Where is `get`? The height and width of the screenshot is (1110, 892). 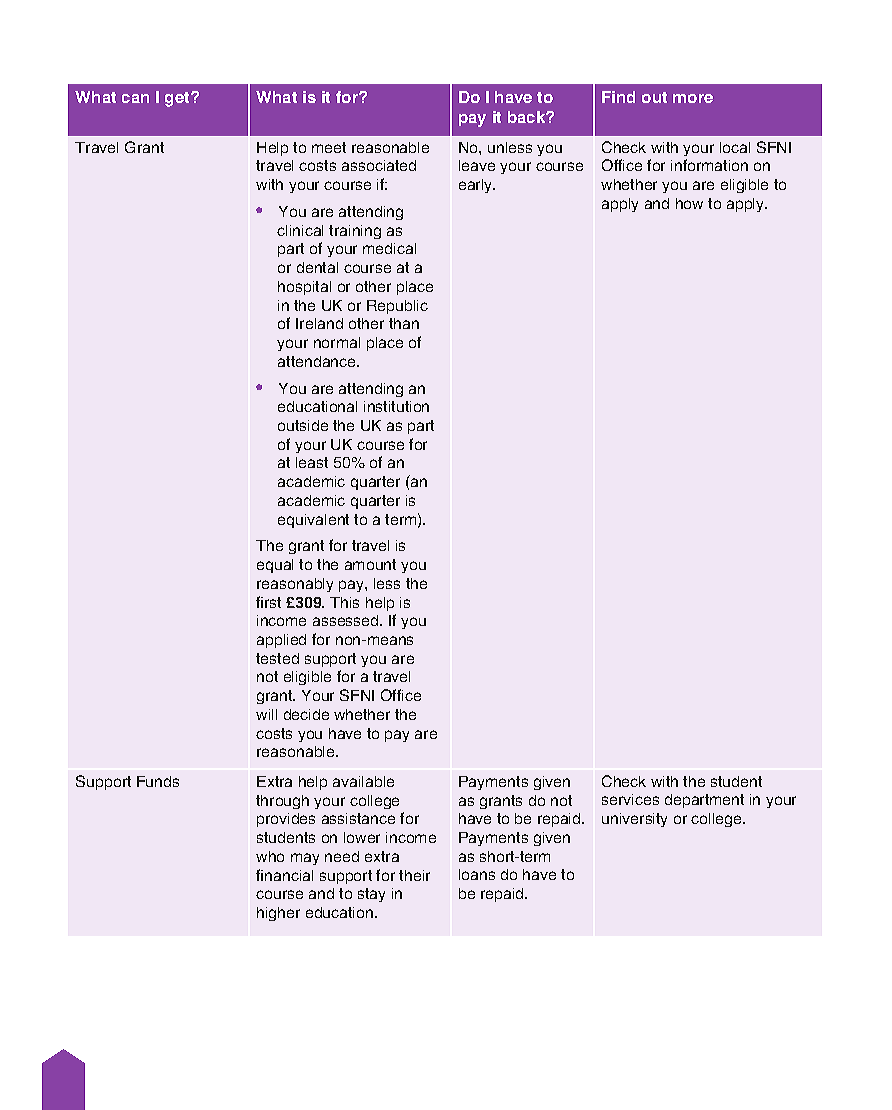
get is located at coordinates (178, 99).
